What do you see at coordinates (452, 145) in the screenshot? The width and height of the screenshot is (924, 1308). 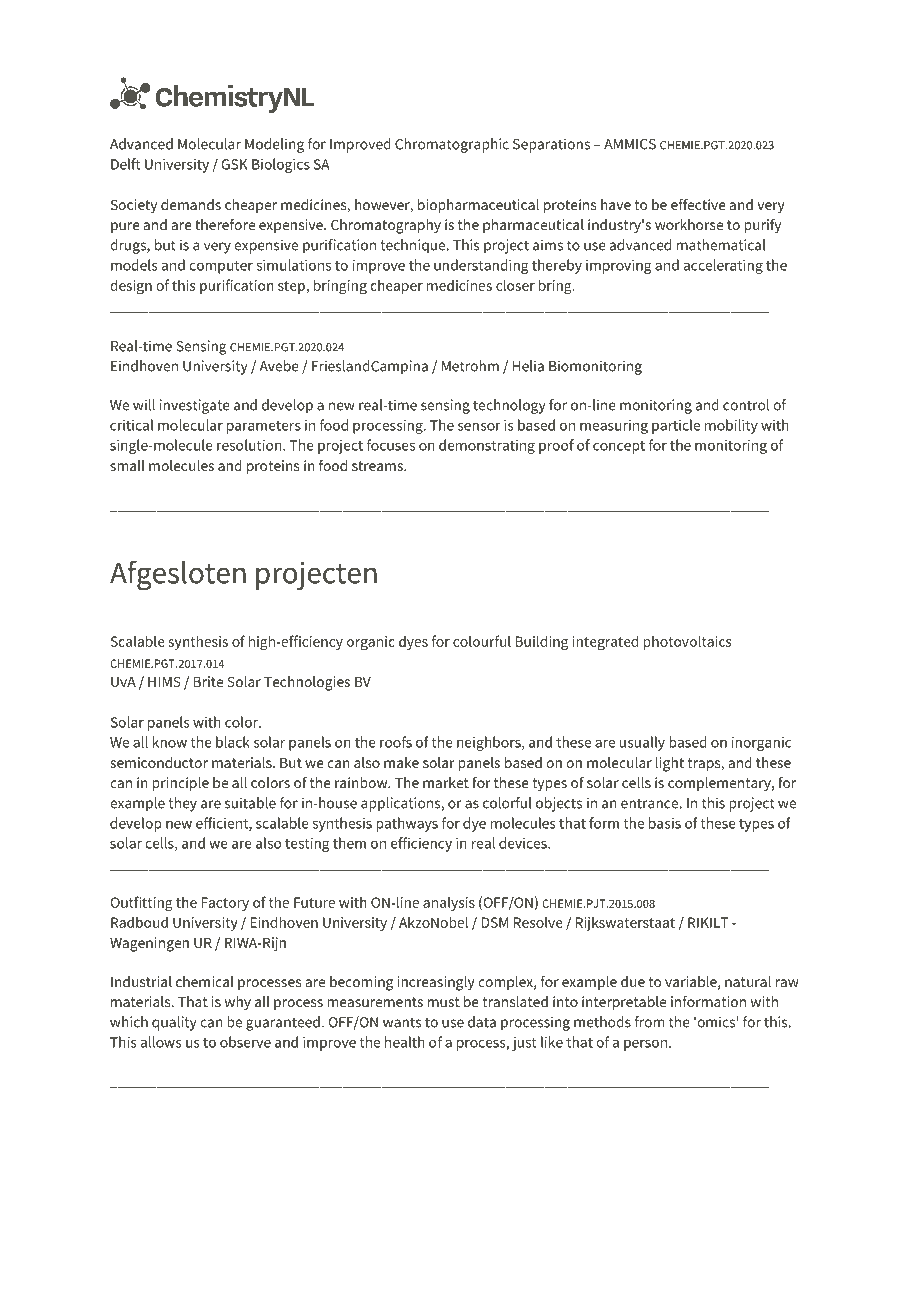 I see `Chromatographic` at bounding box center [452, 145].
